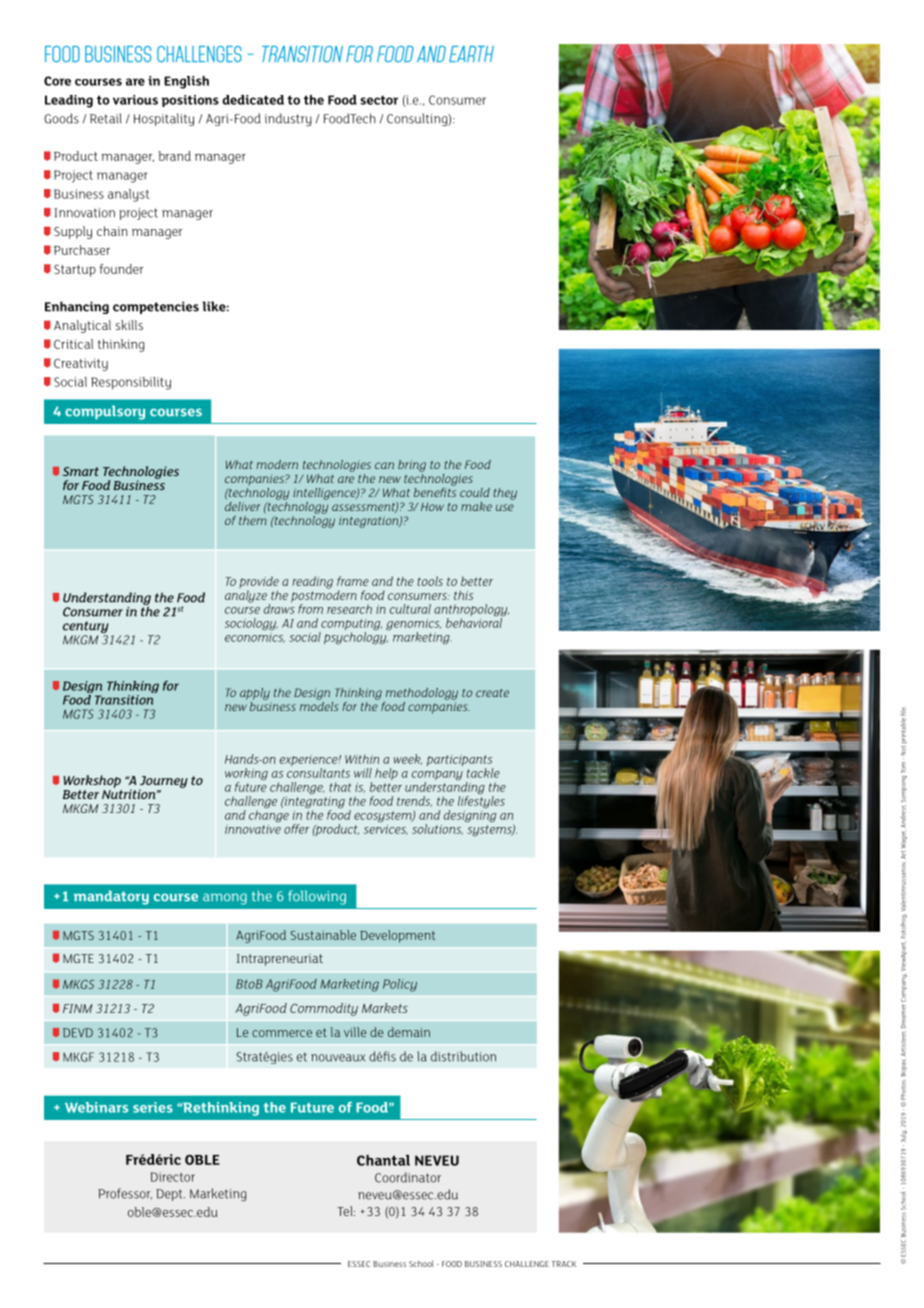 This document has width=924, height=1308. Describe the element at coordinates (383, 1160) in the document. I see `Chantal` at that location.
